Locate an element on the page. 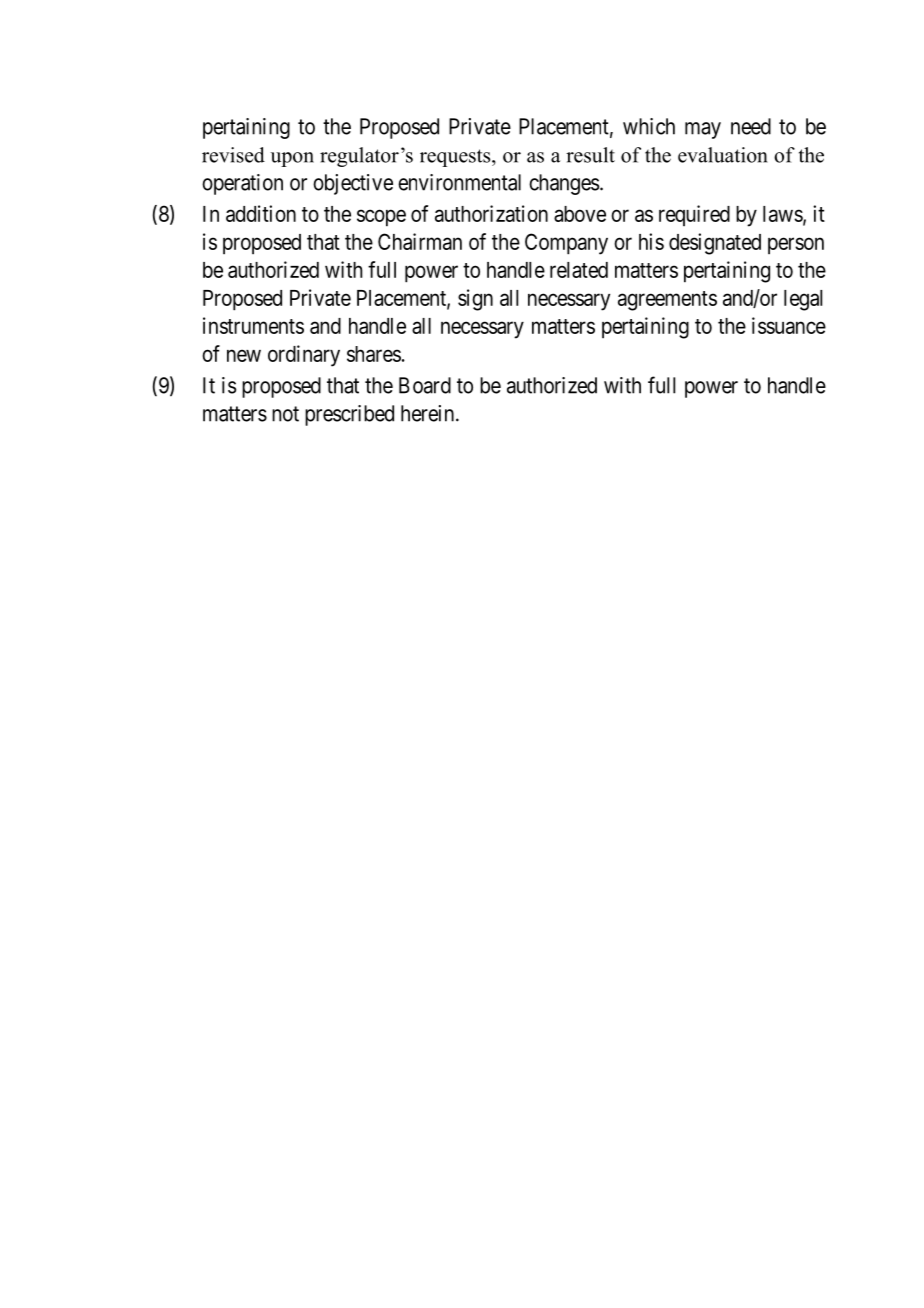  instruments is located at coordinates (253, 325).
